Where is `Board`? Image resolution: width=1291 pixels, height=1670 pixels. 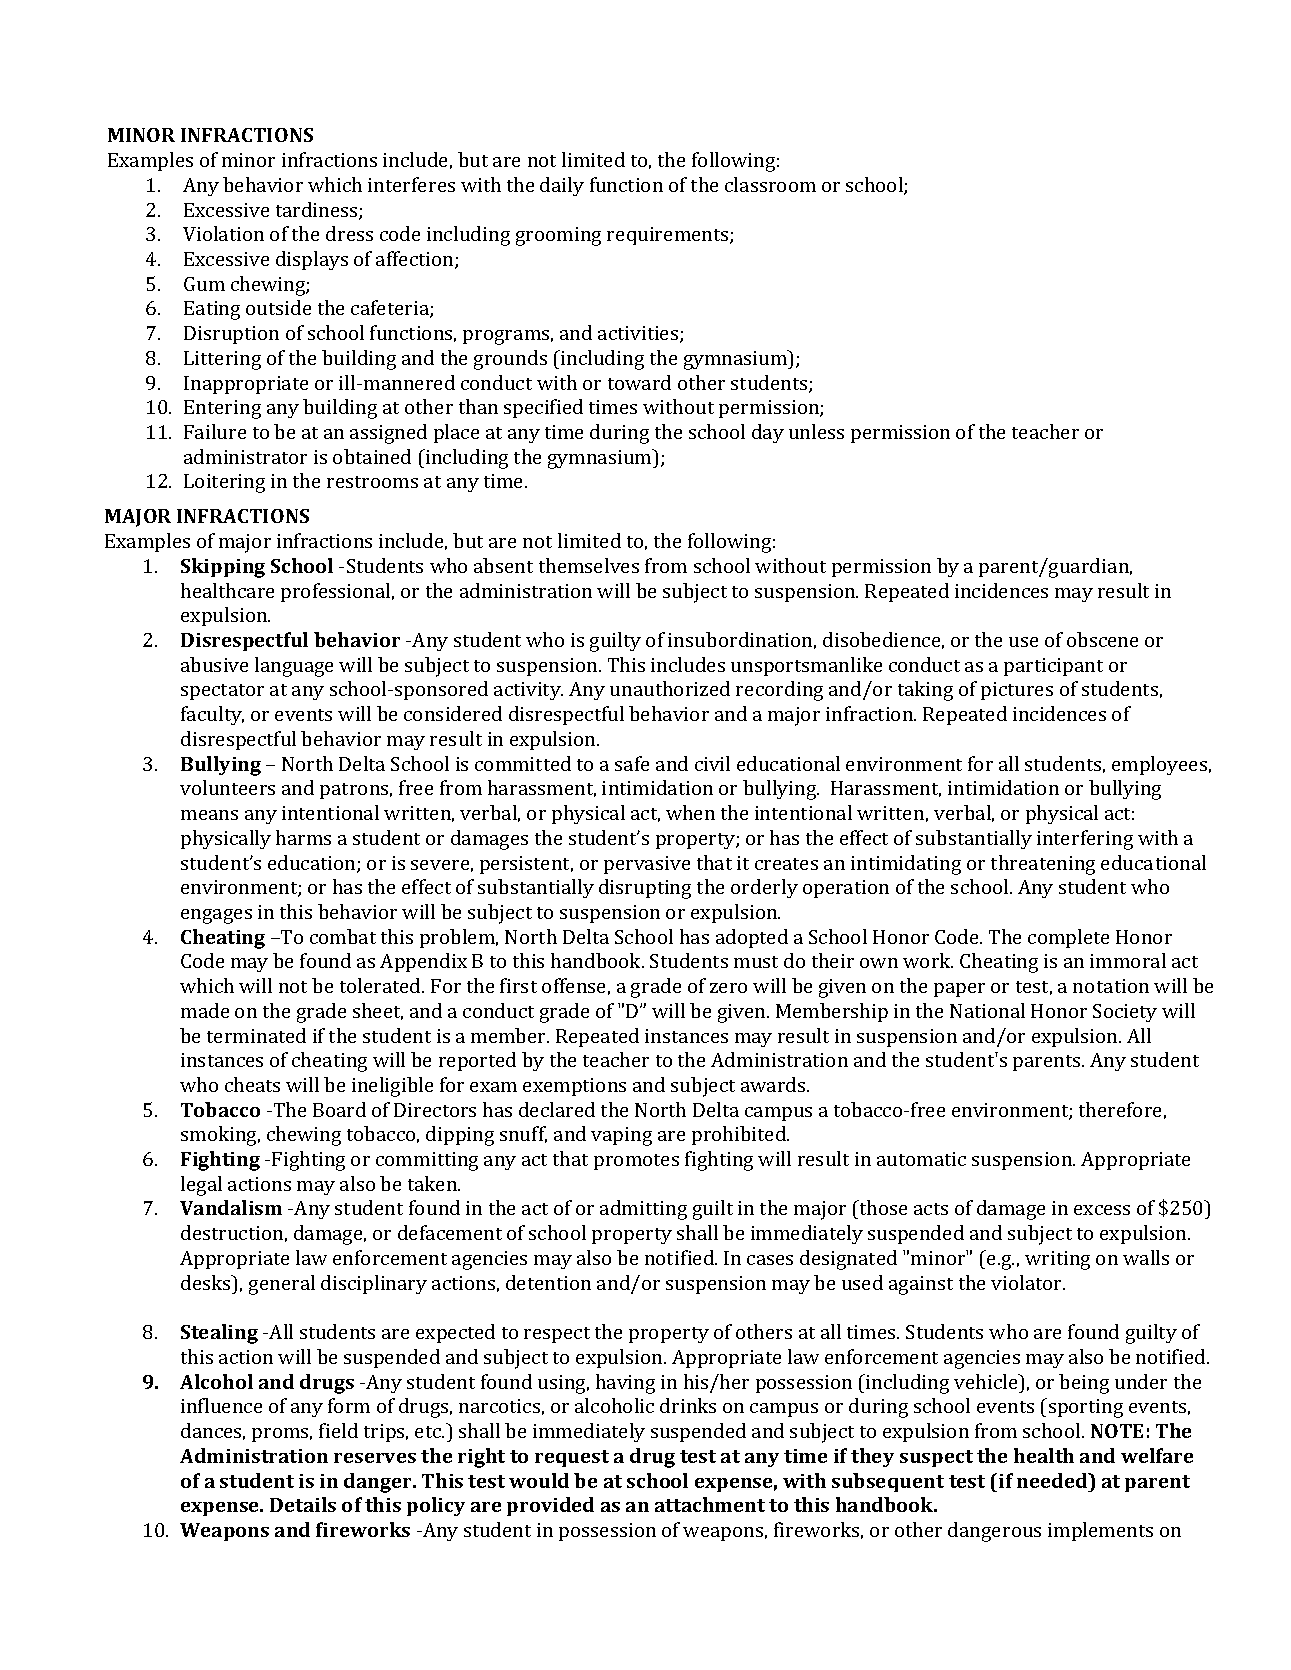 Board is located at coordinates (339, 1109).
